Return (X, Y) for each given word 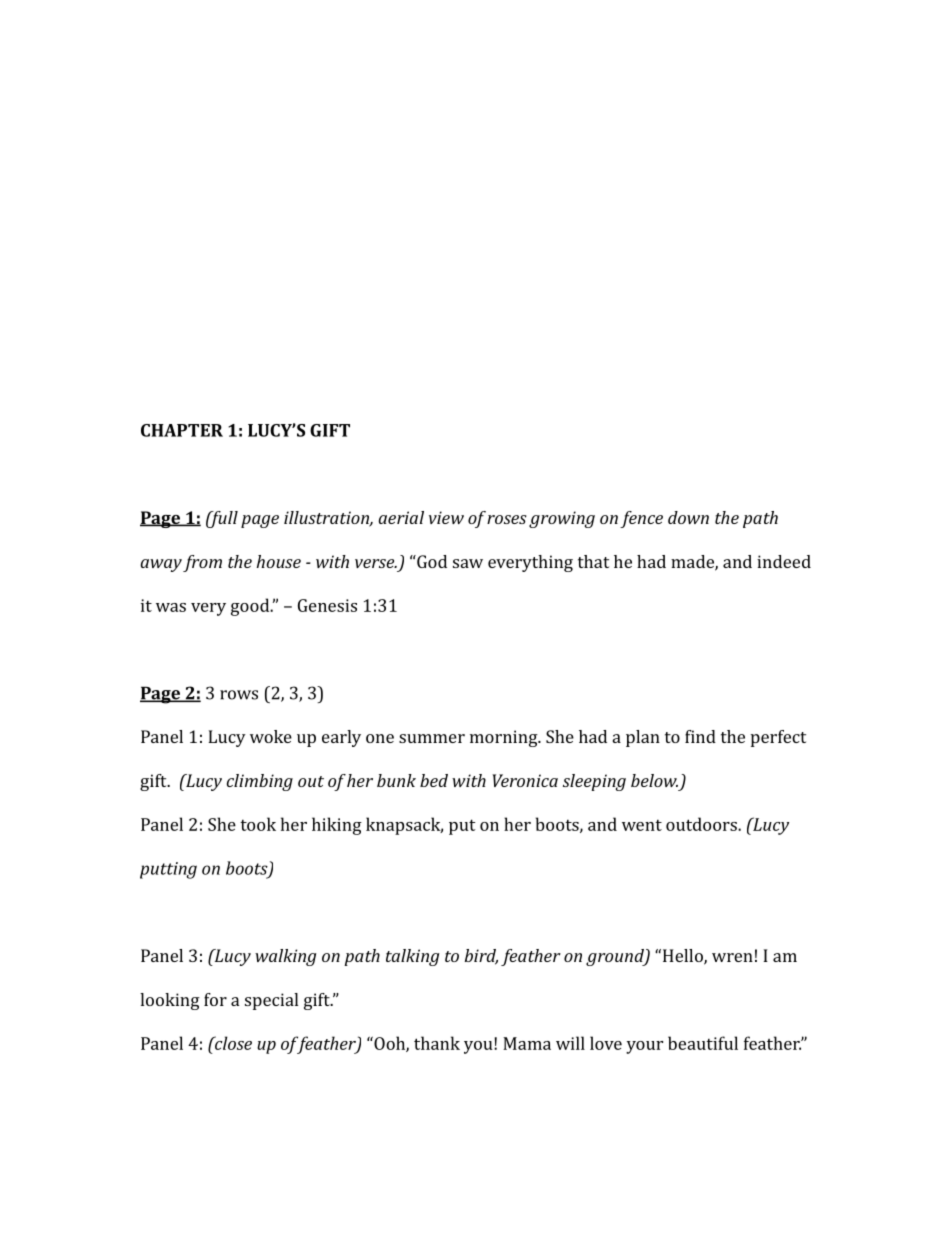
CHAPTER (182, 430)
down (688, 517)
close (232, 1043)
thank (437, 1043)
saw (468, 563)
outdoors (702, 824)
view (446, 517)
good (251, 607)
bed (434, 780)
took (258, 824)
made (693, 562)
